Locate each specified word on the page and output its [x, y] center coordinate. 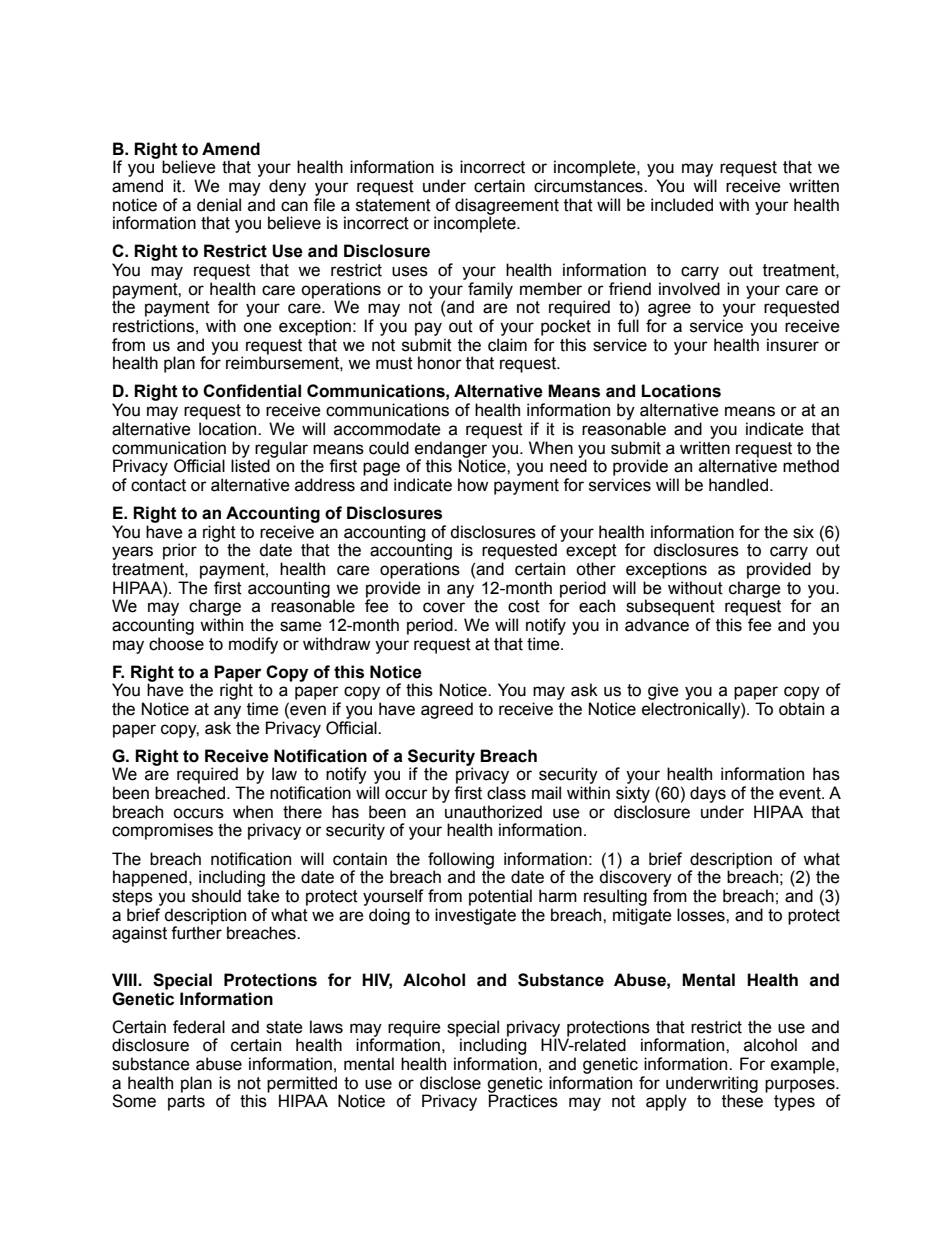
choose [176, 644]
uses [410, 271]
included [682, 205]
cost [524, 606]
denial [219, 205]
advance [657, 625]
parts [186, 1103]
